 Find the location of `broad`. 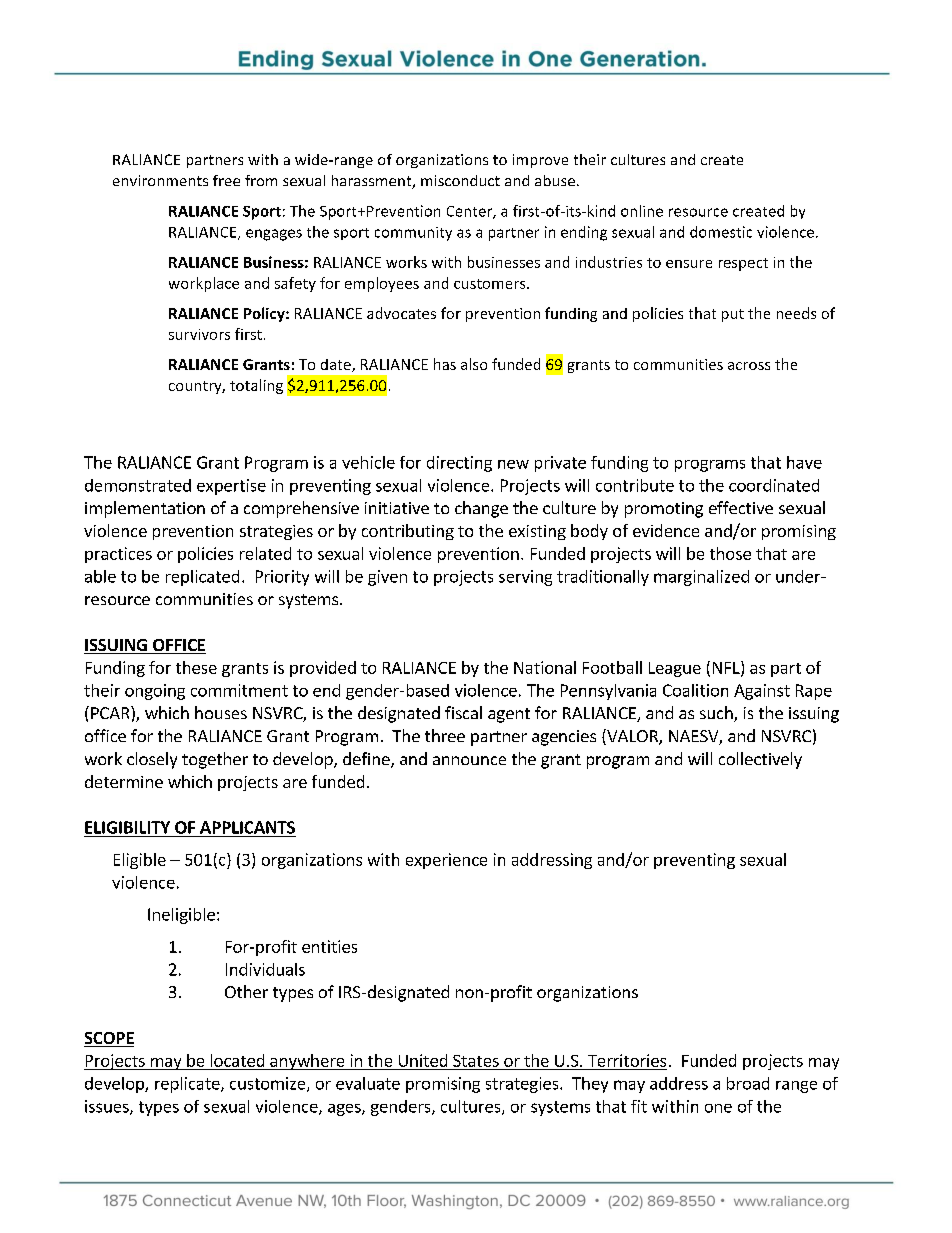

broad is located at coordinates (748, 1083).
